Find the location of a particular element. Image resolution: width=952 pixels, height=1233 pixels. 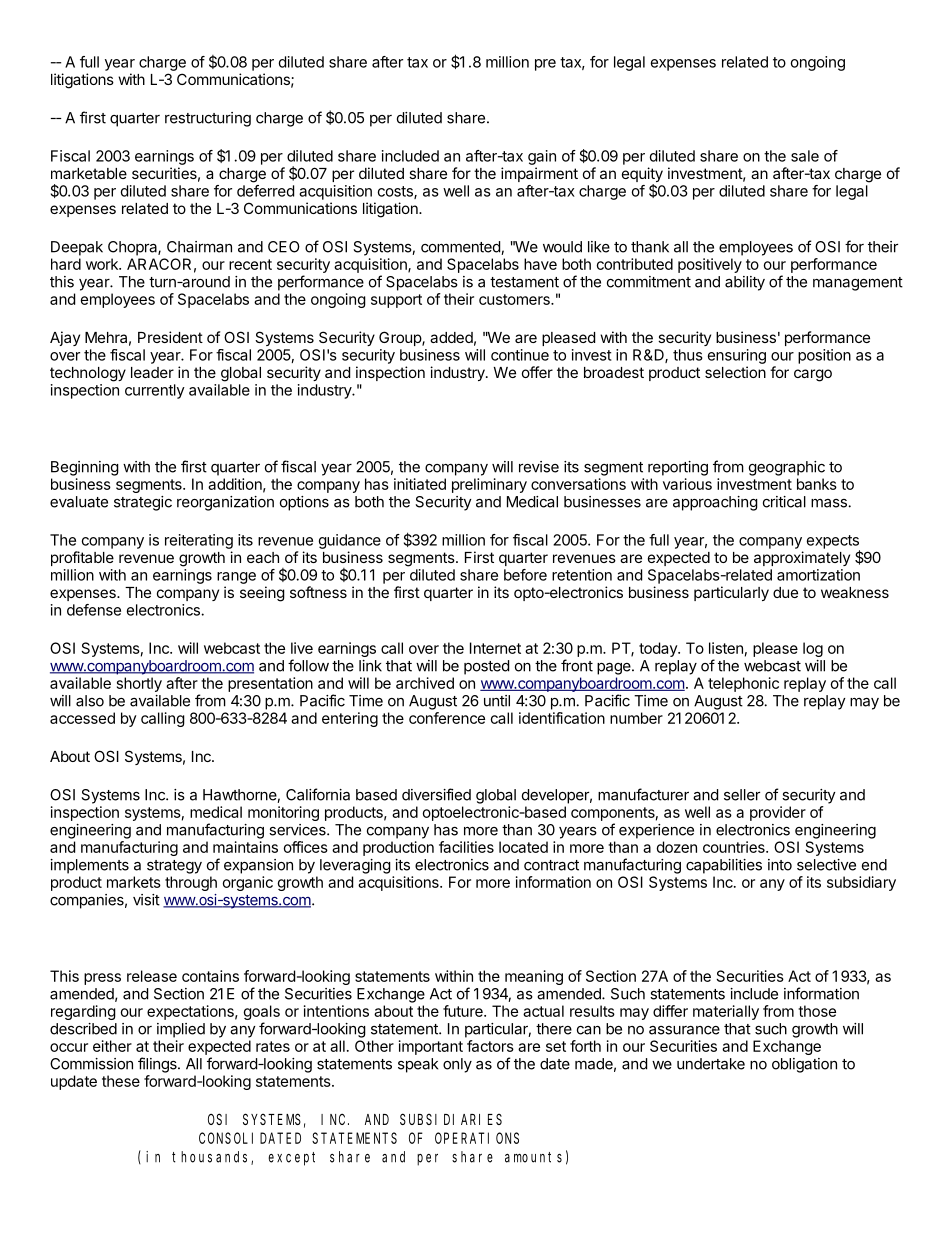

listen is located at coordinates (726, 648).
